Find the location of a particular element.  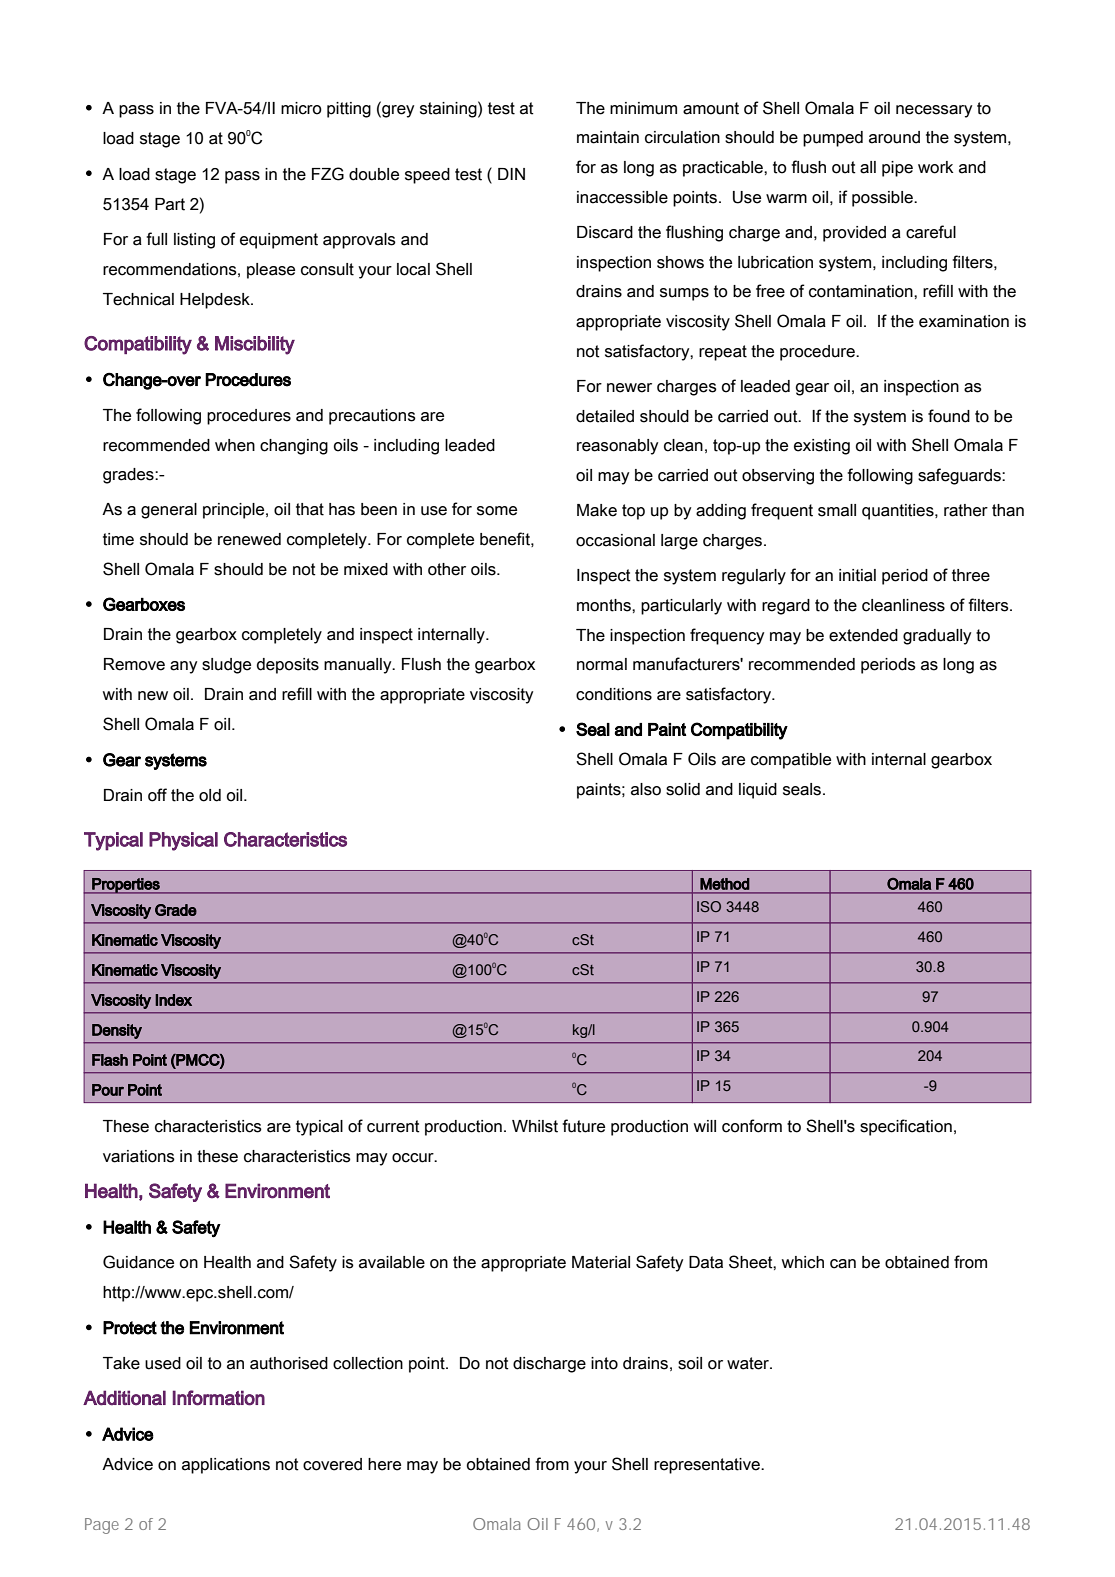

maintain is located at coordinates (608, 137).
